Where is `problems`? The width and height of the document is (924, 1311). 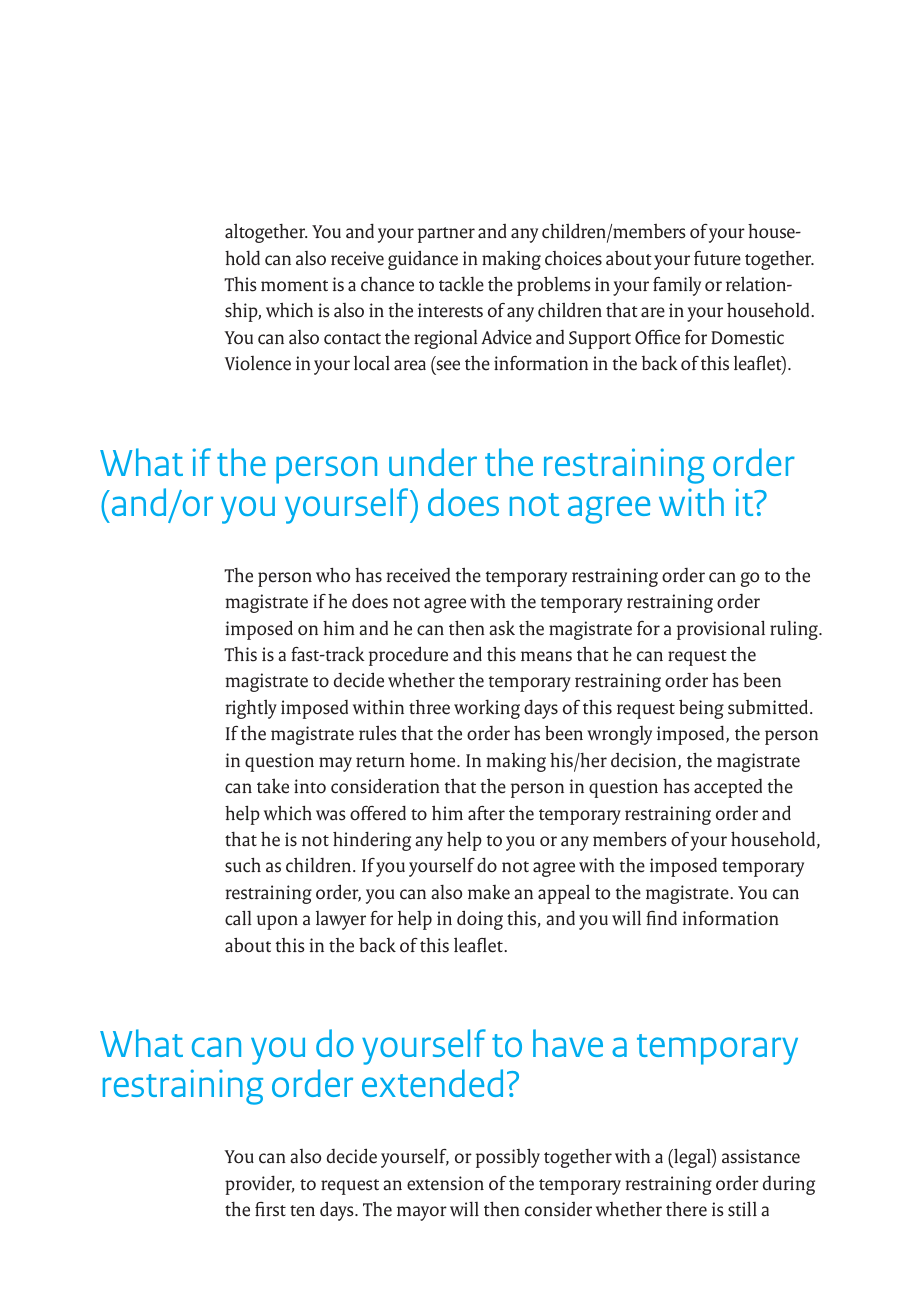 problems is located at coordinates (554, 286).
